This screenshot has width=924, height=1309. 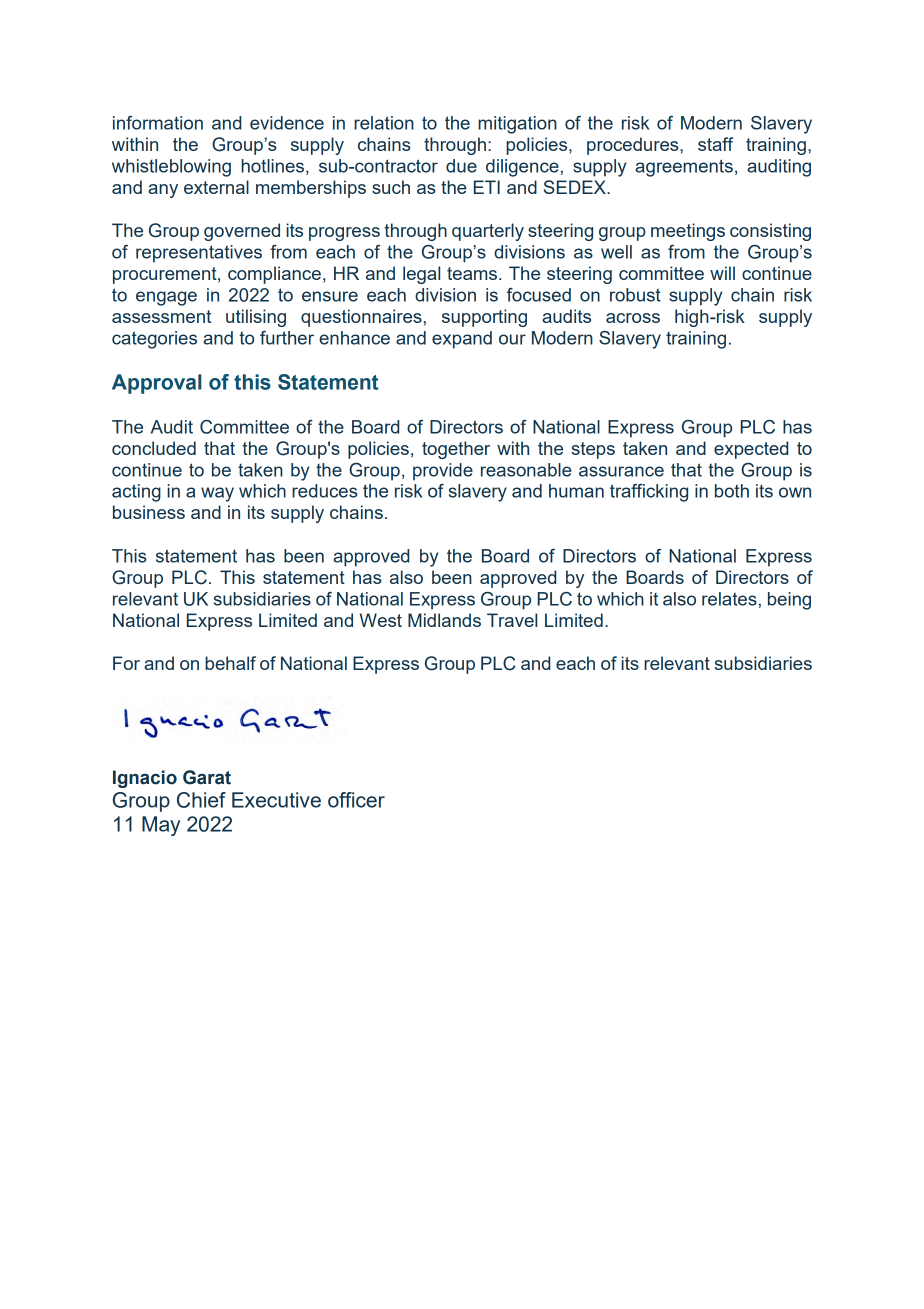 I want to click on way, so click(x=217, y=494).
